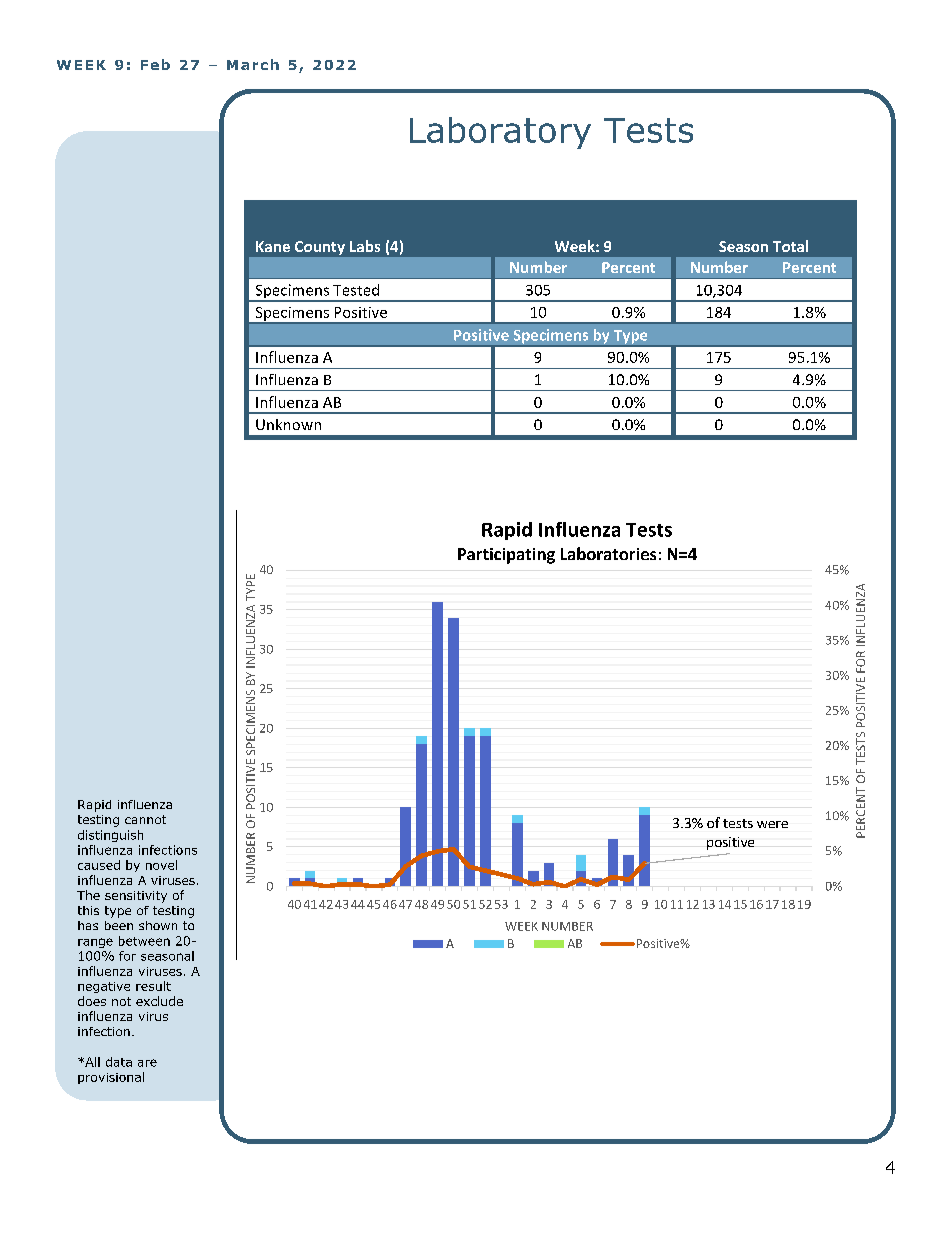 The width and height of the screenshot is (952, 1233). I want to click on were, so click(772, 824).
